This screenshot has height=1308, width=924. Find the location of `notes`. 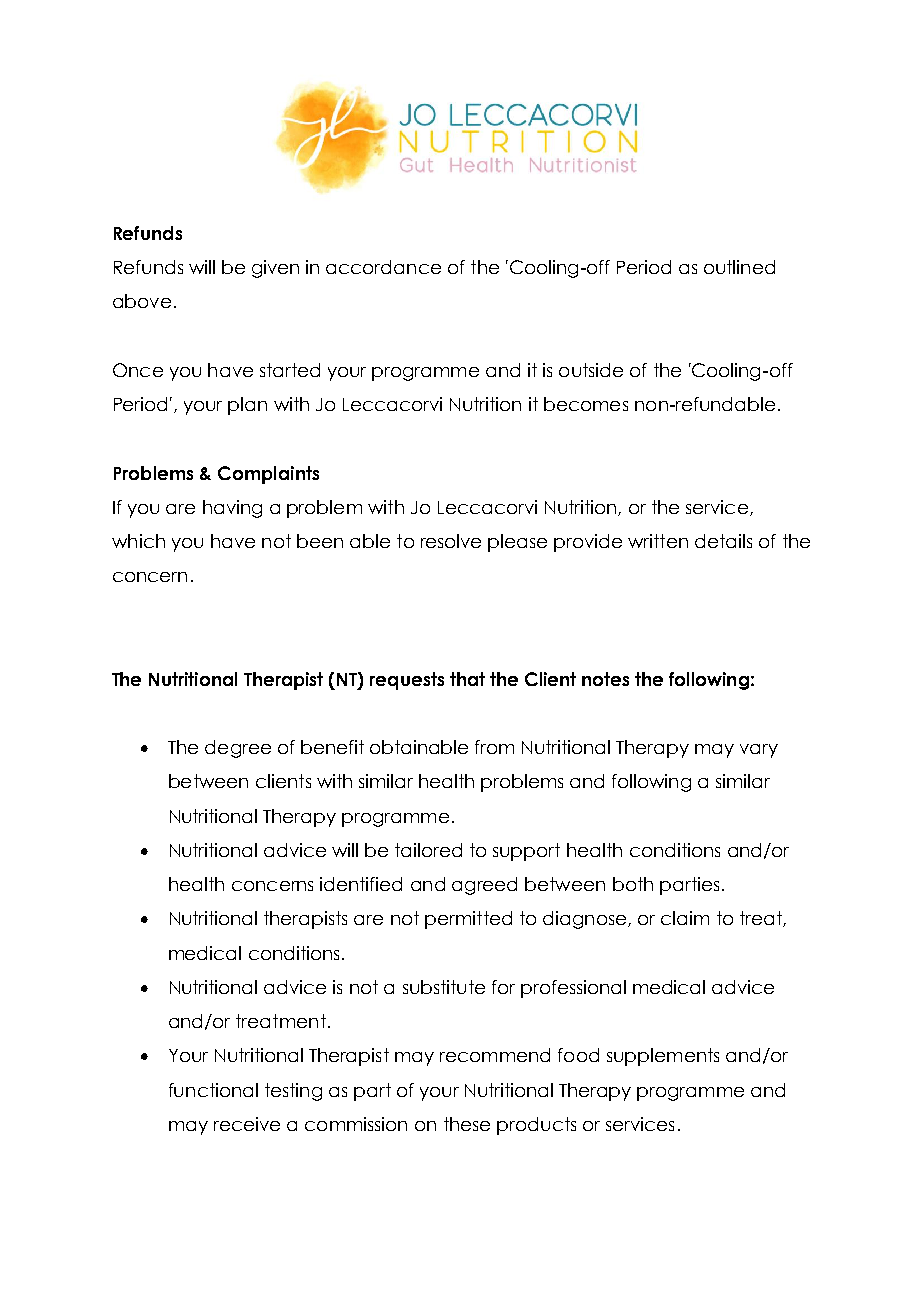

notes is located at coordinates (605, 679).
